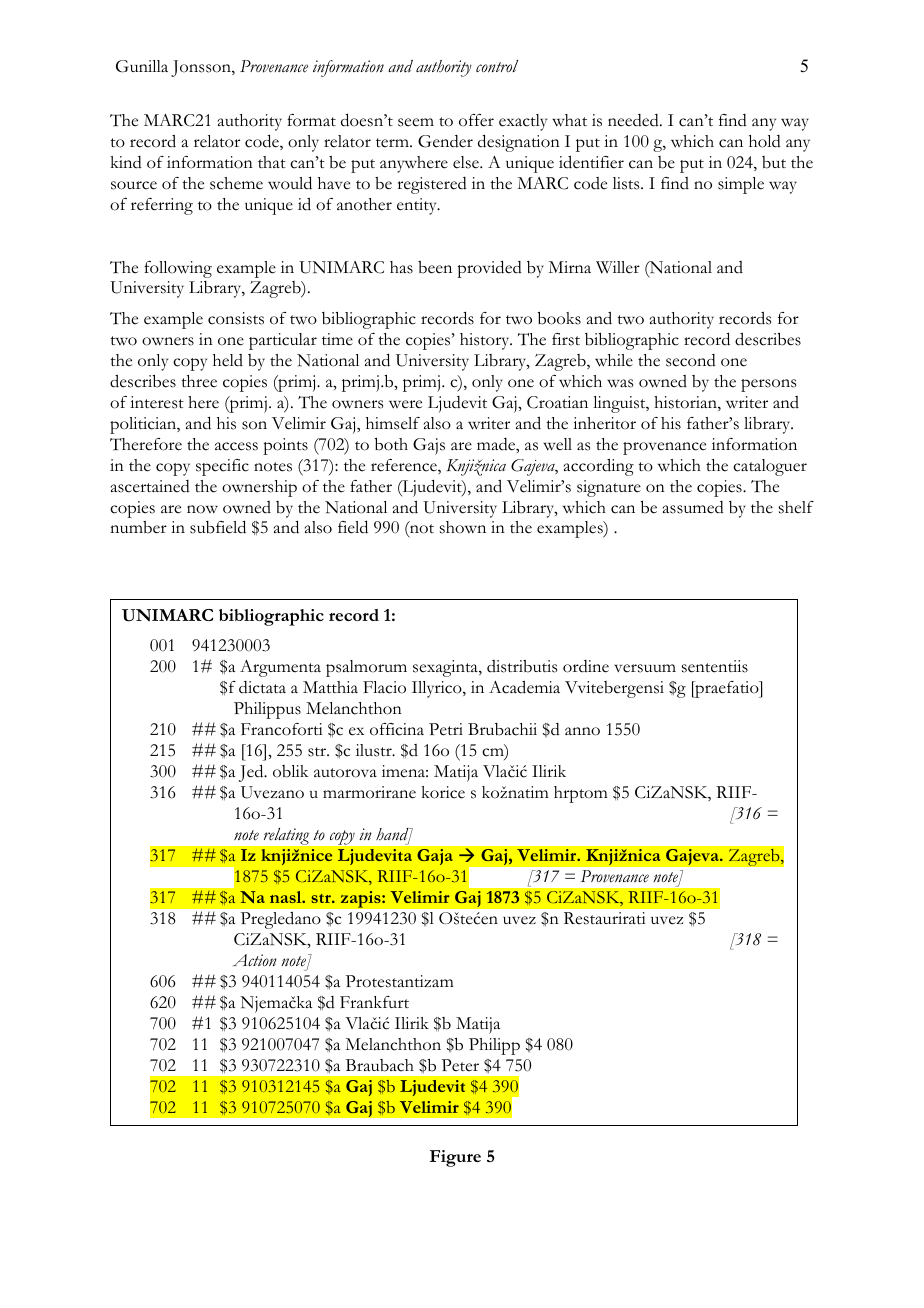 Image resolution: width=924 pixels, height=1308 pixels. I want to click on held, so click(228, 360).
